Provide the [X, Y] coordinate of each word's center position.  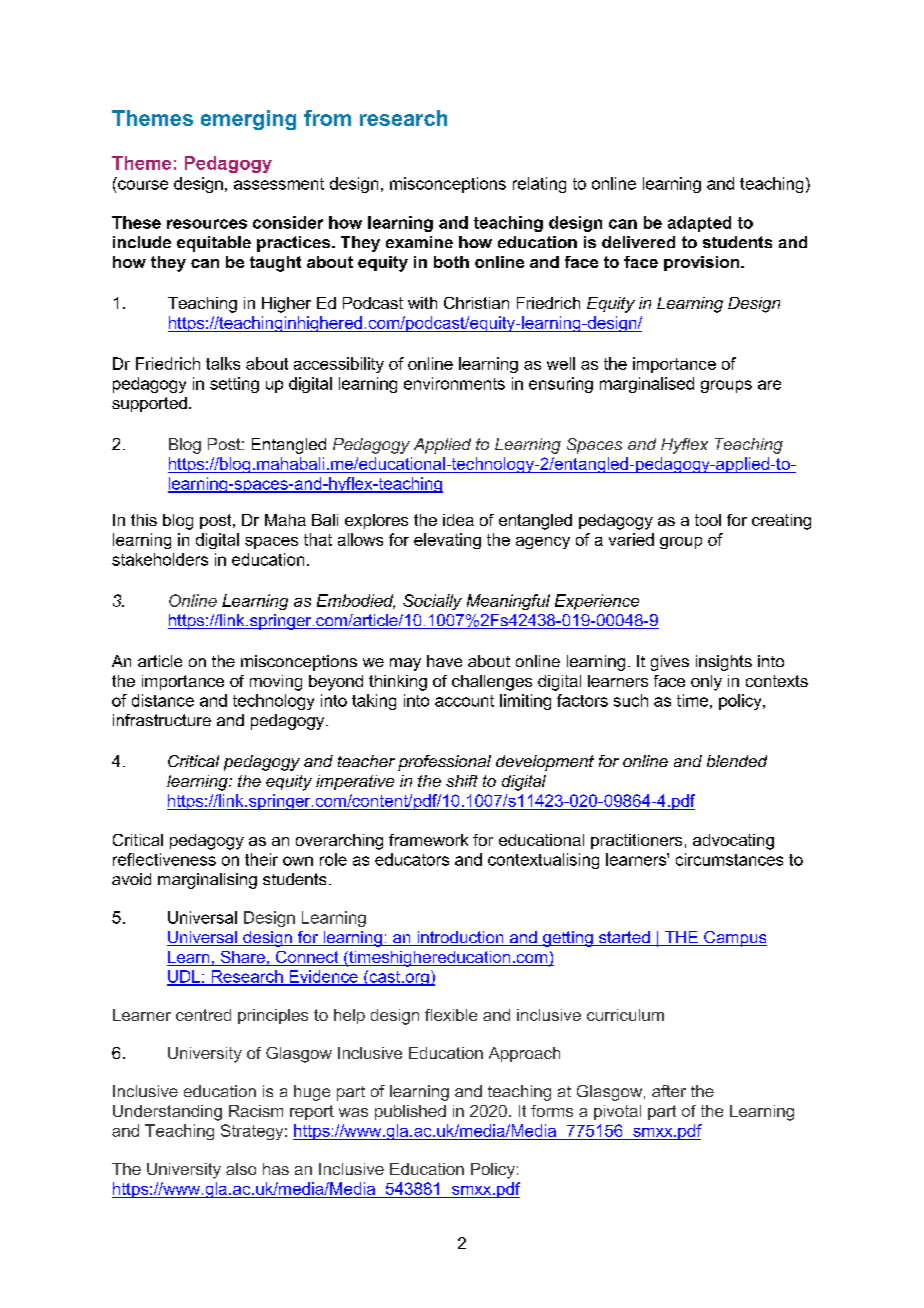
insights [724, 663]
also [241, 1169]
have [444, 661]
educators [412, 859]
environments [454, 383]
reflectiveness [164, 859]
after [669, 1091]
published [410, 1112]
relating [539, 185]
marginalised [647, 385]
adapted [699, 224]
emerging [248, 120]
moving [276, 683]
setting [234, 385]
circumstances [729, 859]
